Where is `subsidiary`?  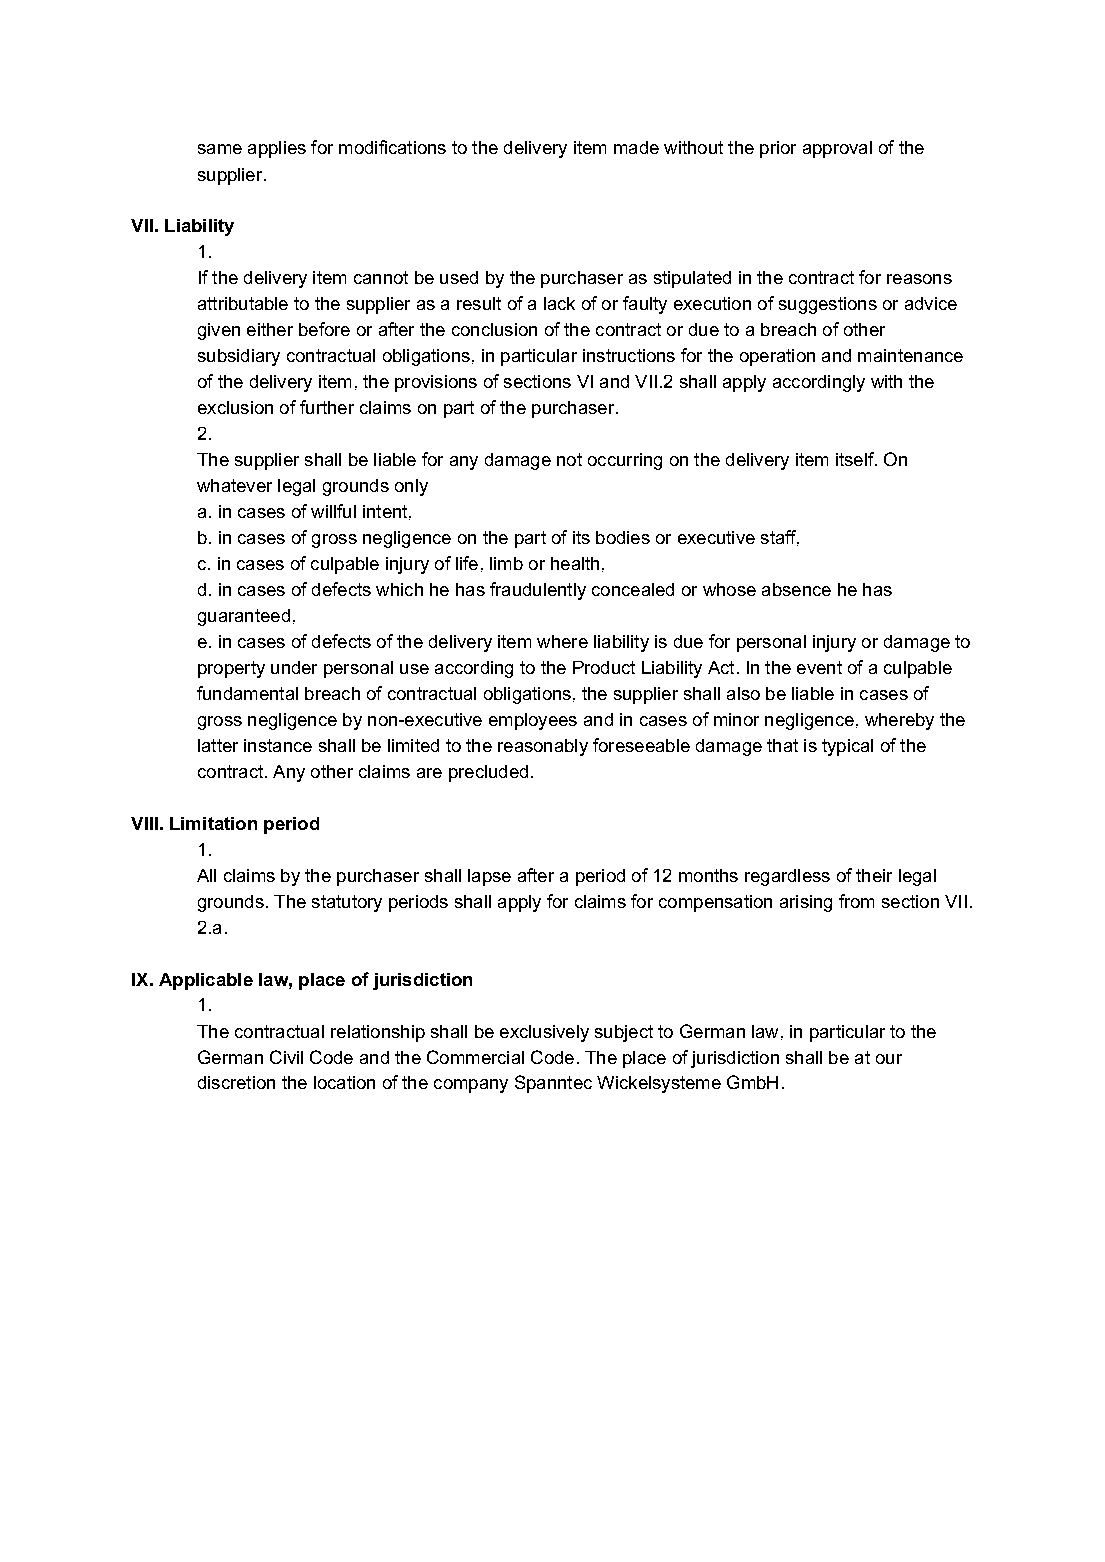 subsidiary is located at coordinates (239, 357).
